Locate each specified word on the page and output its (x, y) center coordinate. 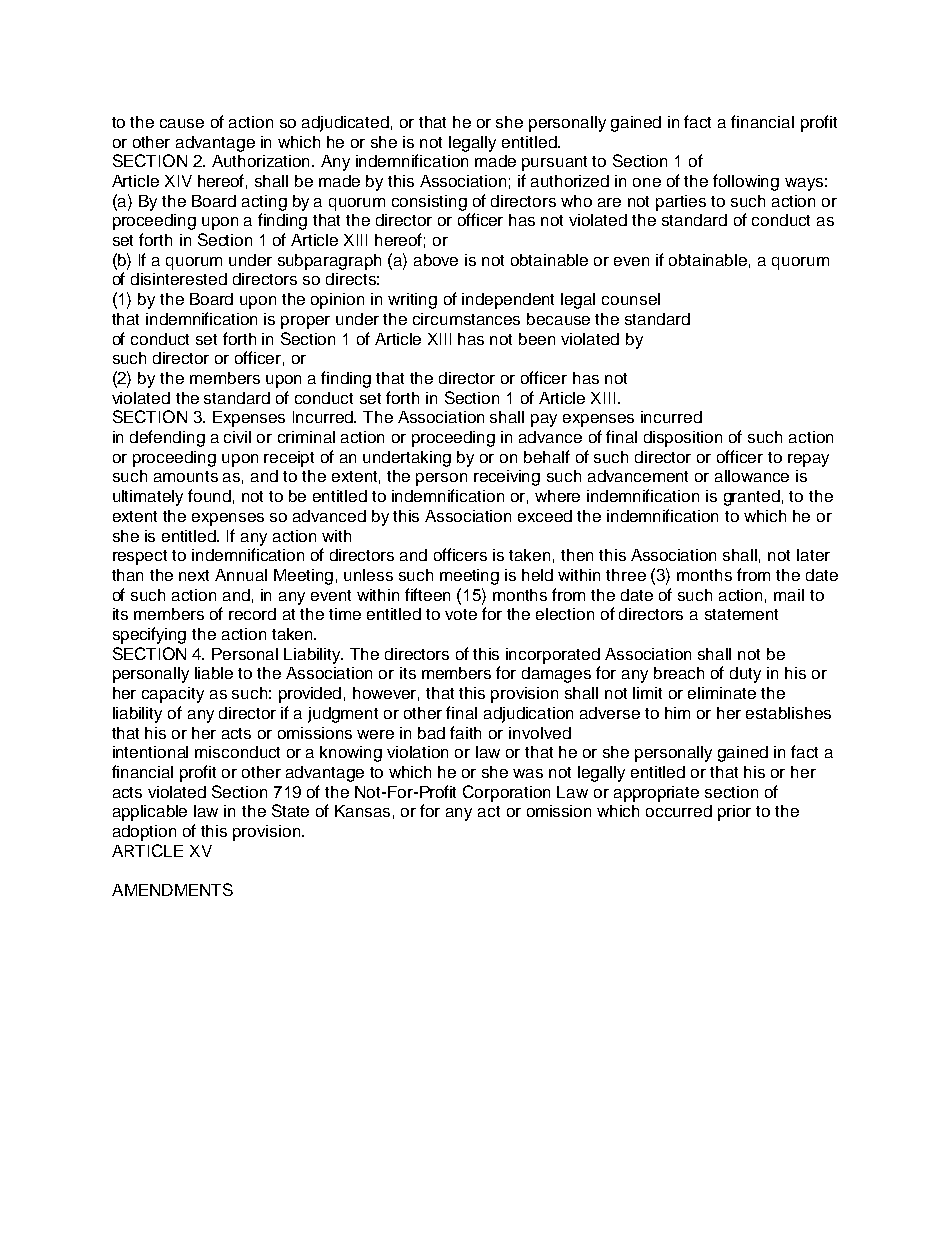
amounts (186, 476)
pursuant (554, 163)
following (746, 182)
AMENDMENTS (172, 889)
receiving (507, 478)
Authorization (262, 161)
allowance (752, 476)
